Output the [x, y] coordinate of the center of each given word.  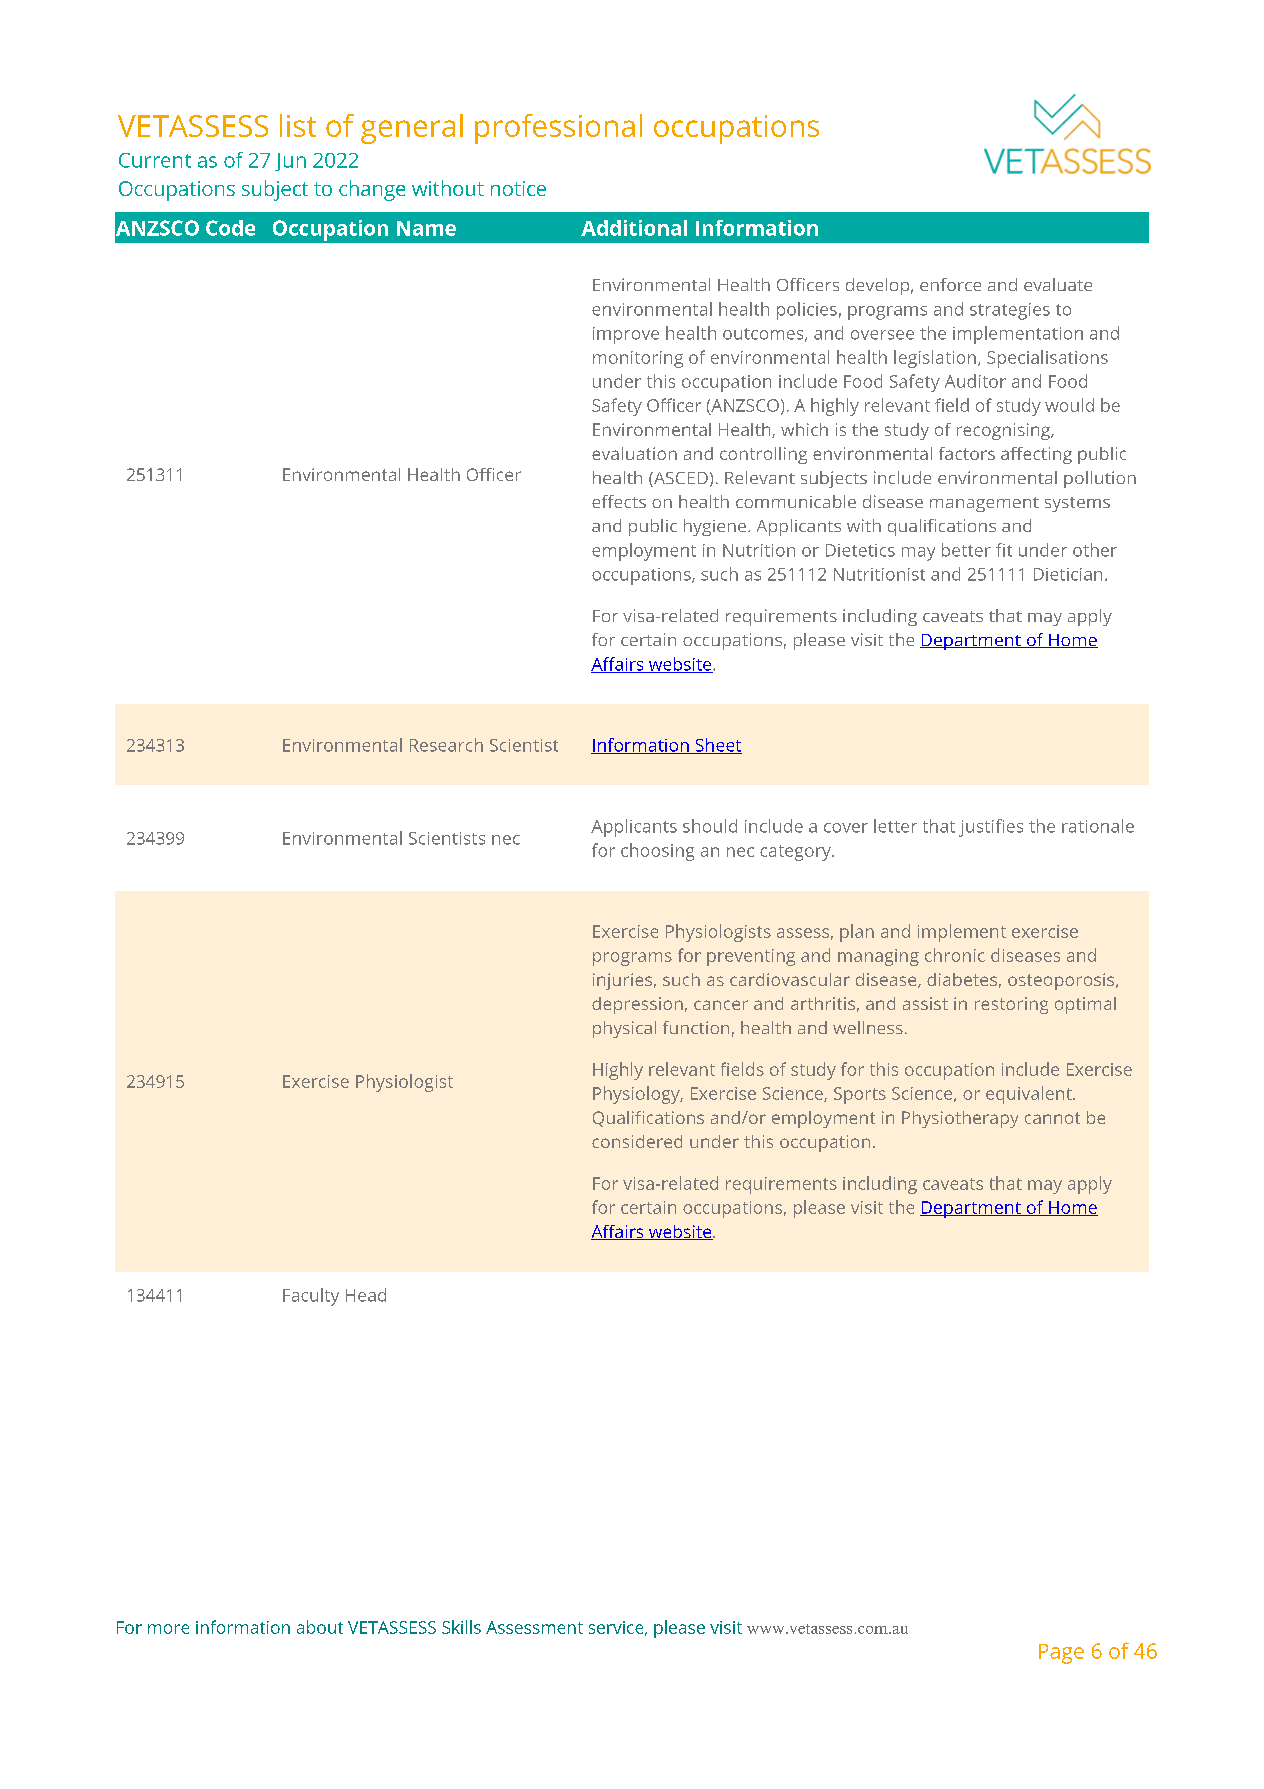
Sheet [717, 746]
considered [637, 1141]
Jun [290, 162]
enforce [950, 284]
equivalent [1030, 1095]
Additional [634, 228]
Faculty [311, 1297]
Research [446, 745]
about [320, 1627]
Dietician [1068, 574]
